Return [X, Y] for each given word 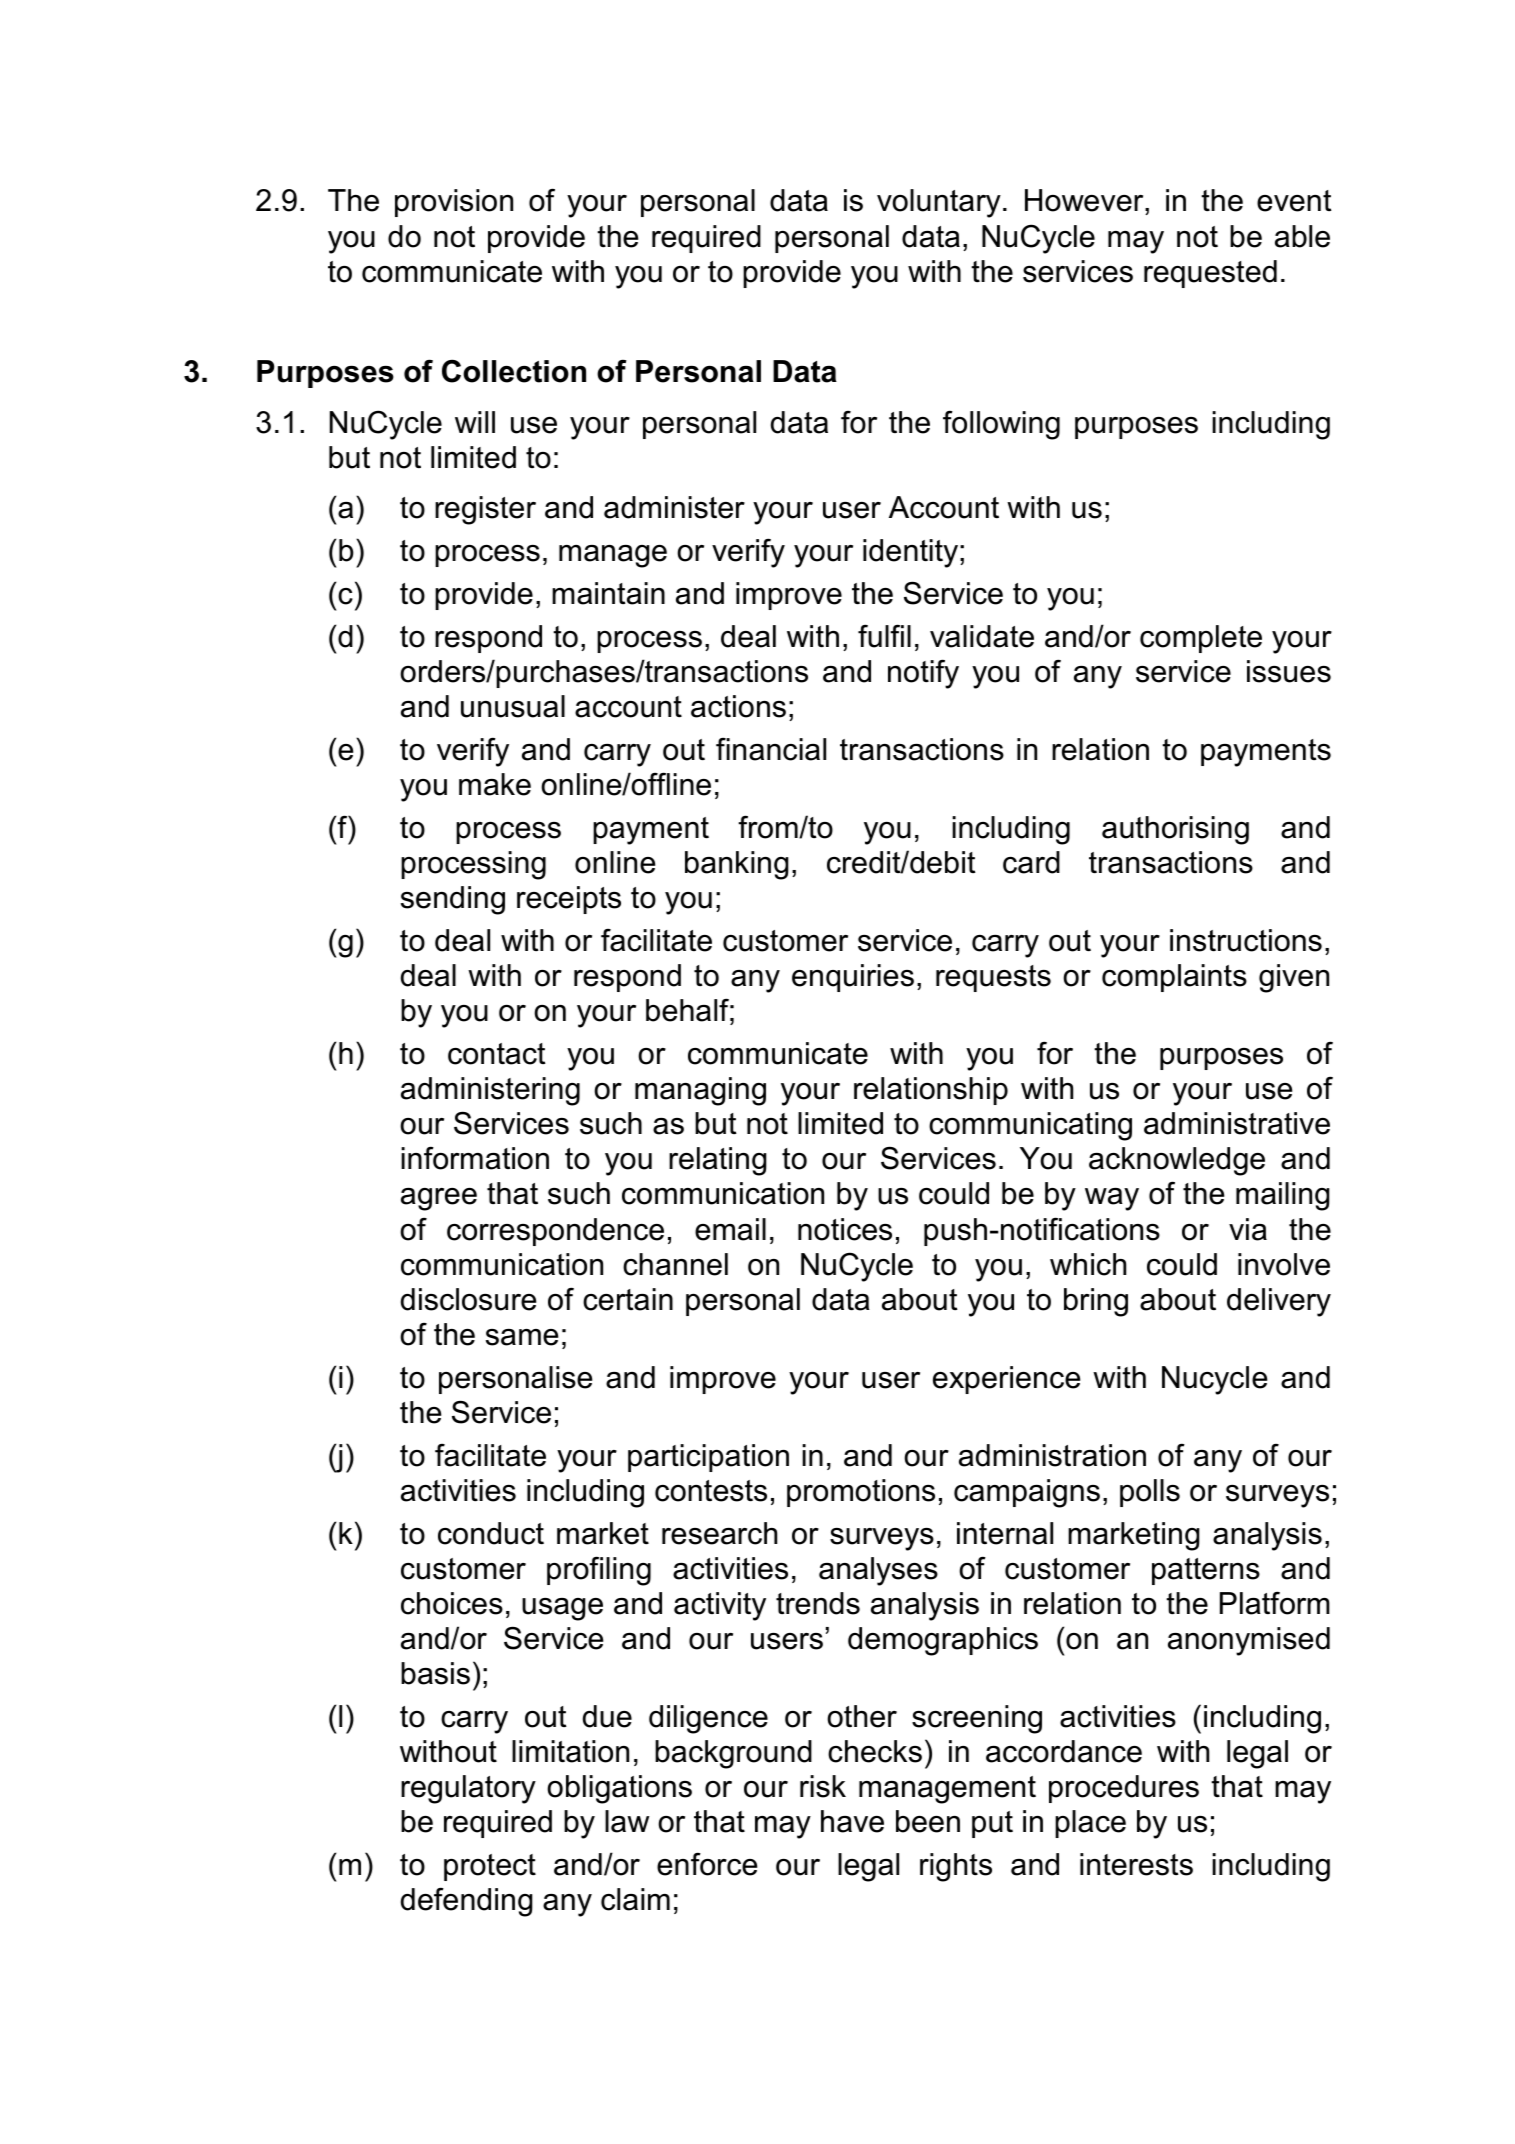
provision [454, 203]
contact [496, 1054]
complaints [1174, 978]
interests [1136, 1864]
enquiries [853, 978]
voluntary [939, 203]
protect [490, 1867]
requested [1210, 274]
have [852, 1821]
